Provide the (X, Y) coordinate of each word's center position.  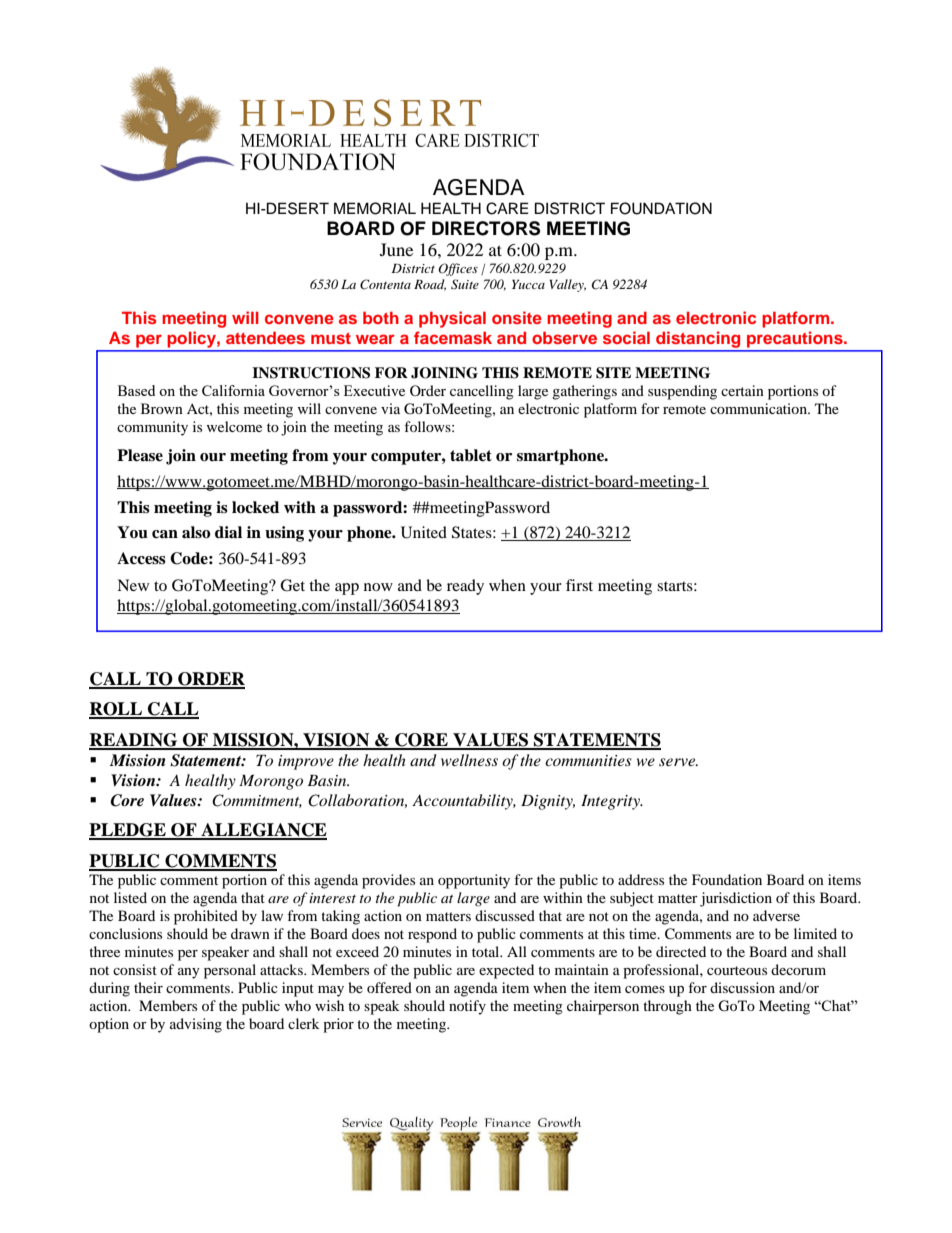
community (152, 428)
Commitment (257, 801)
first (579, 585)
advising (196, 1025)
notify (467, 1007)
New (133, 585)
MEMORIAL (375, 208)
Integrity (611, 802)
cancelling (482, 392)
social (626, 337)
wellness (469, 760)
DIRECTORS (486, 228)
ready (465, 587)
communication (759, 408)
